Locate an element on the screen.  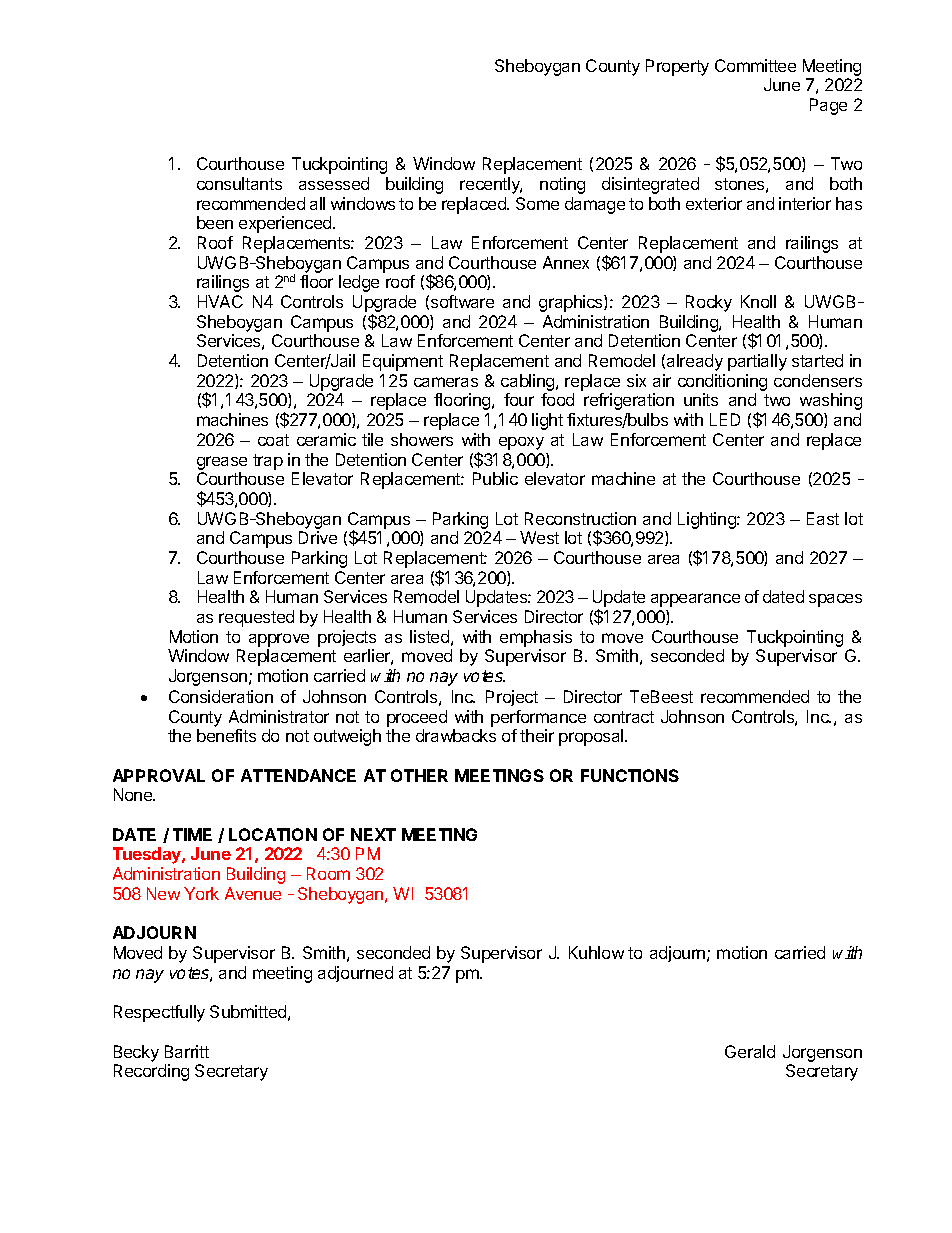
Respectfully is located at coordinates (159, 1013).
